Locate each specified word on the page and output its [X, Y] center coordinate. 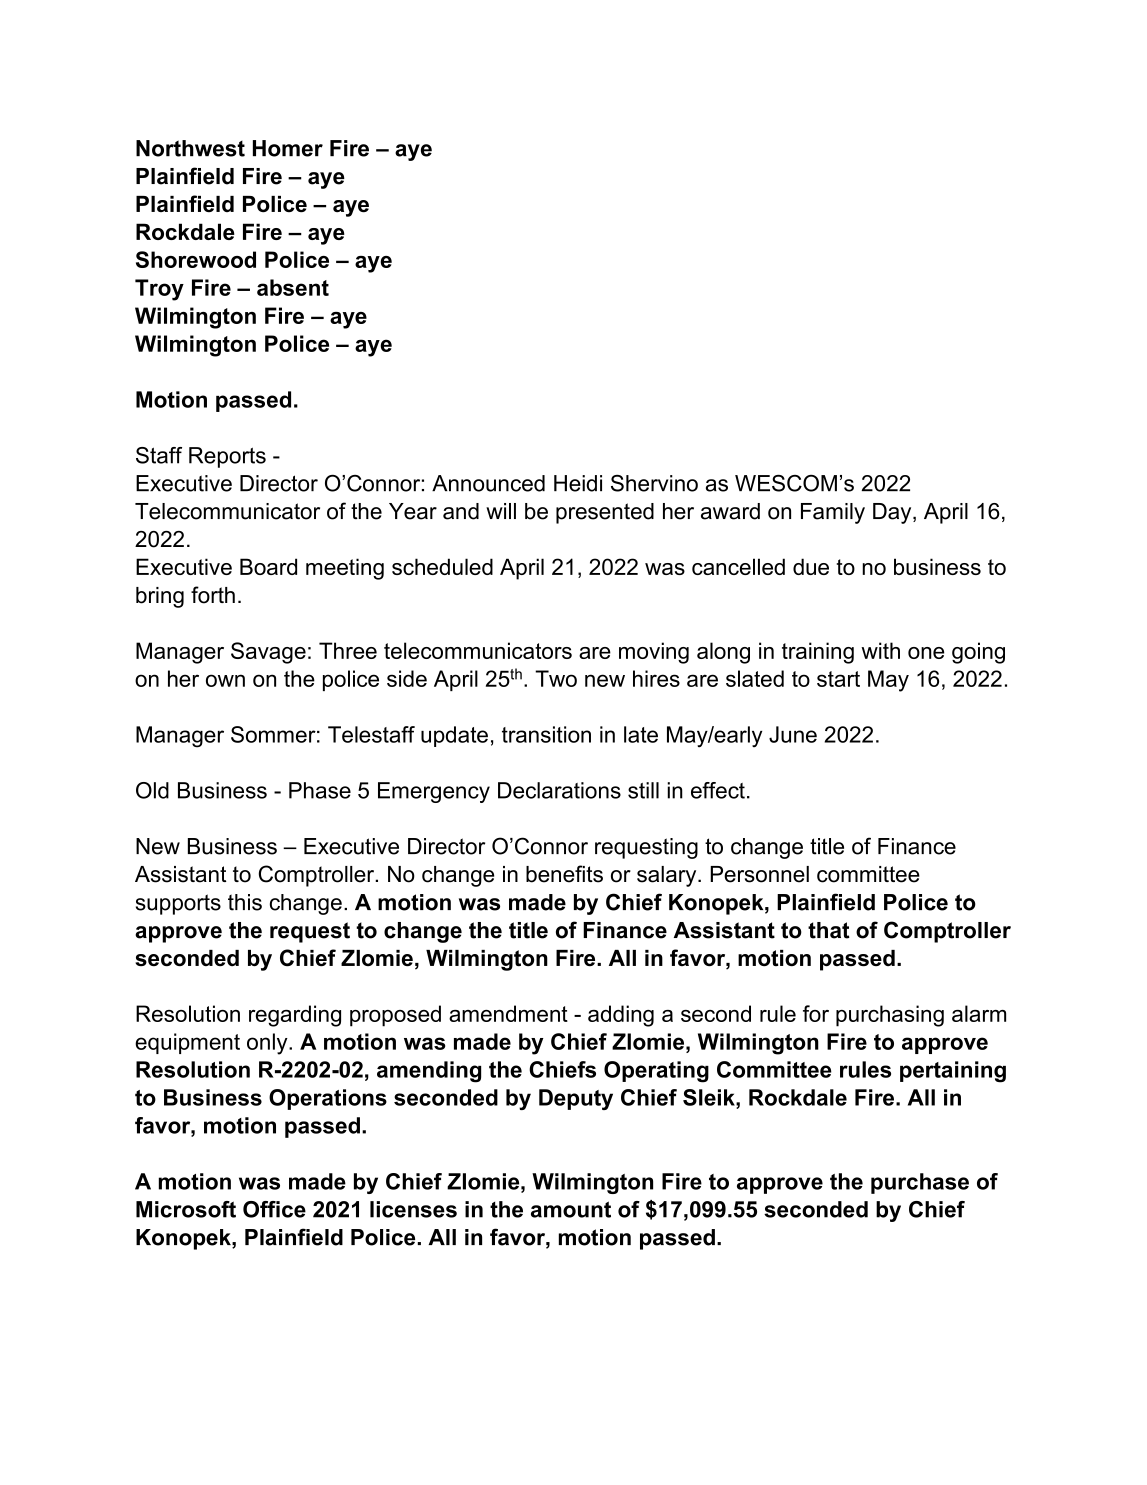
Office [274, 1209]
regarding [295, 1016]
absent [293, 287]
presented [605, 513]
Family [833, 513]
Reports [227, 457]
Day [893, 513]
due [811, 566]
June [793, 734]
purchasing [890, 1016]
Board [268, 566]
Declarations [559, 790]
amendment [508, 1013]
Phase [320, 790]
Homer [288, 148]
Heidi [578, 483]
